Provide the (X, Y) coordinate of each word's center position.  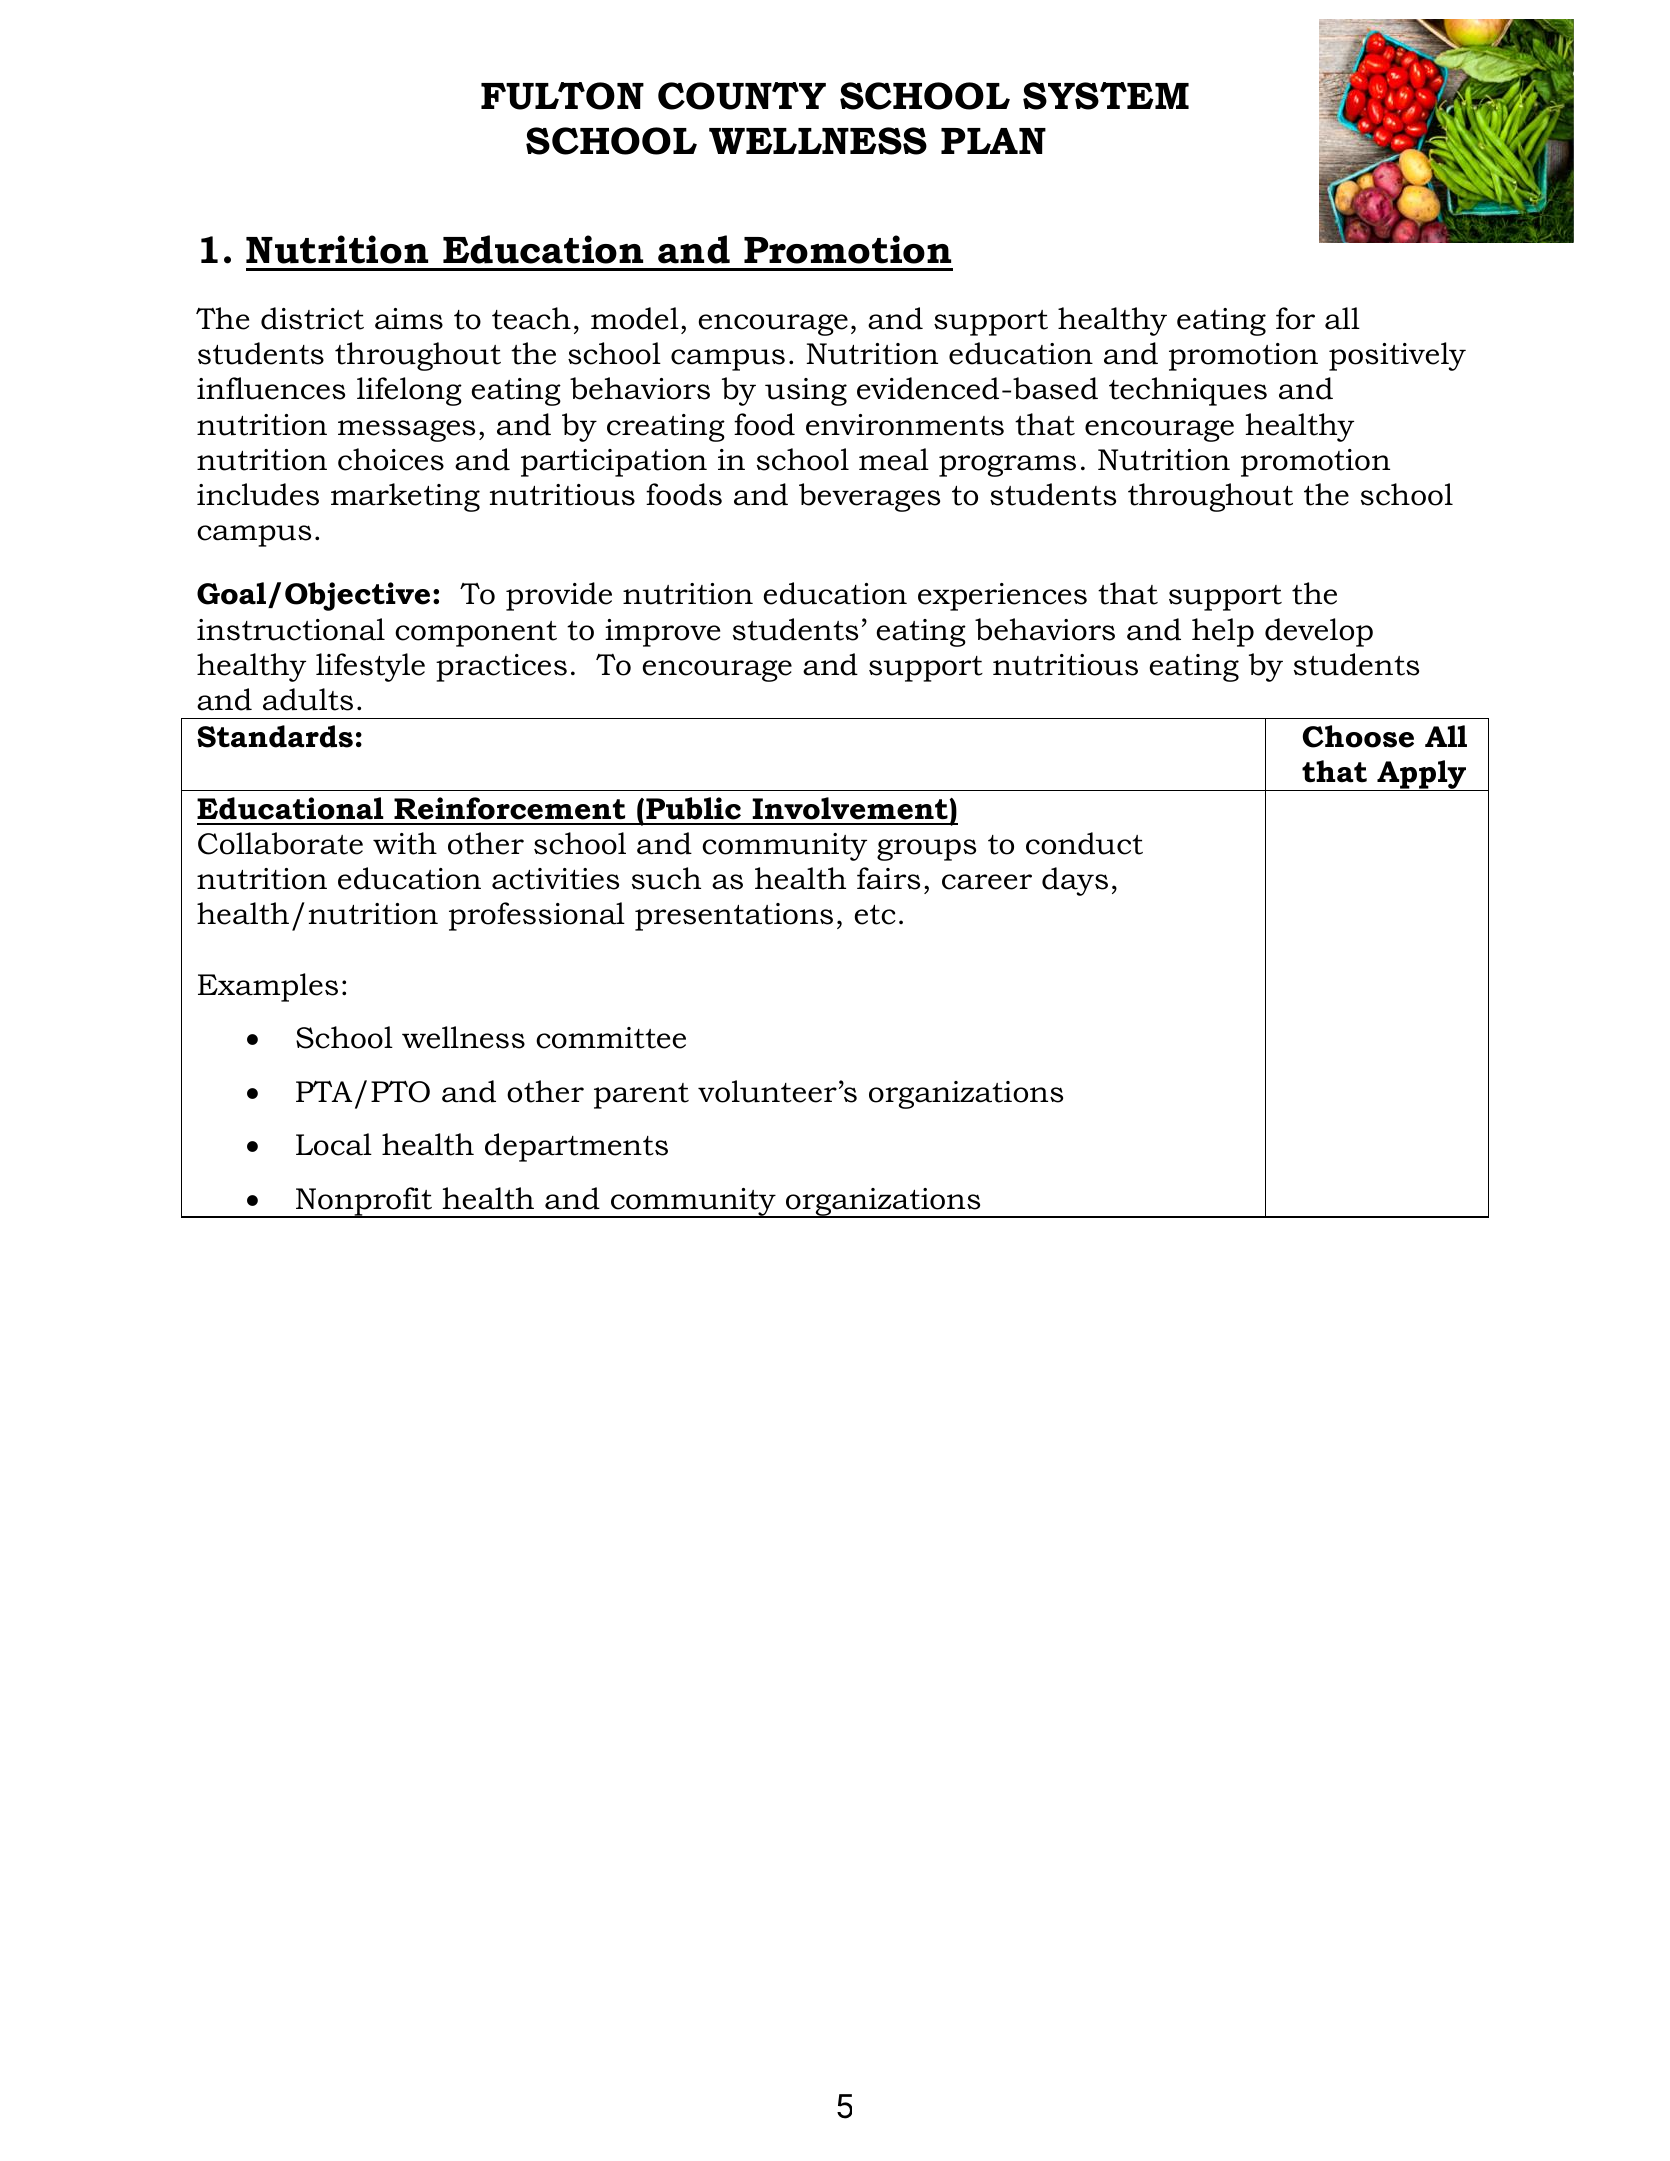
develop (1319, 632)
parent (641, 1096)
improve (662, 633)
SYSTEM (1106, 96)
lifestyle (370, 667)
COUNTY (742, 96)
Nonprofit (364, 1202)
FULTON (562, 96)
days (1075, 881)
